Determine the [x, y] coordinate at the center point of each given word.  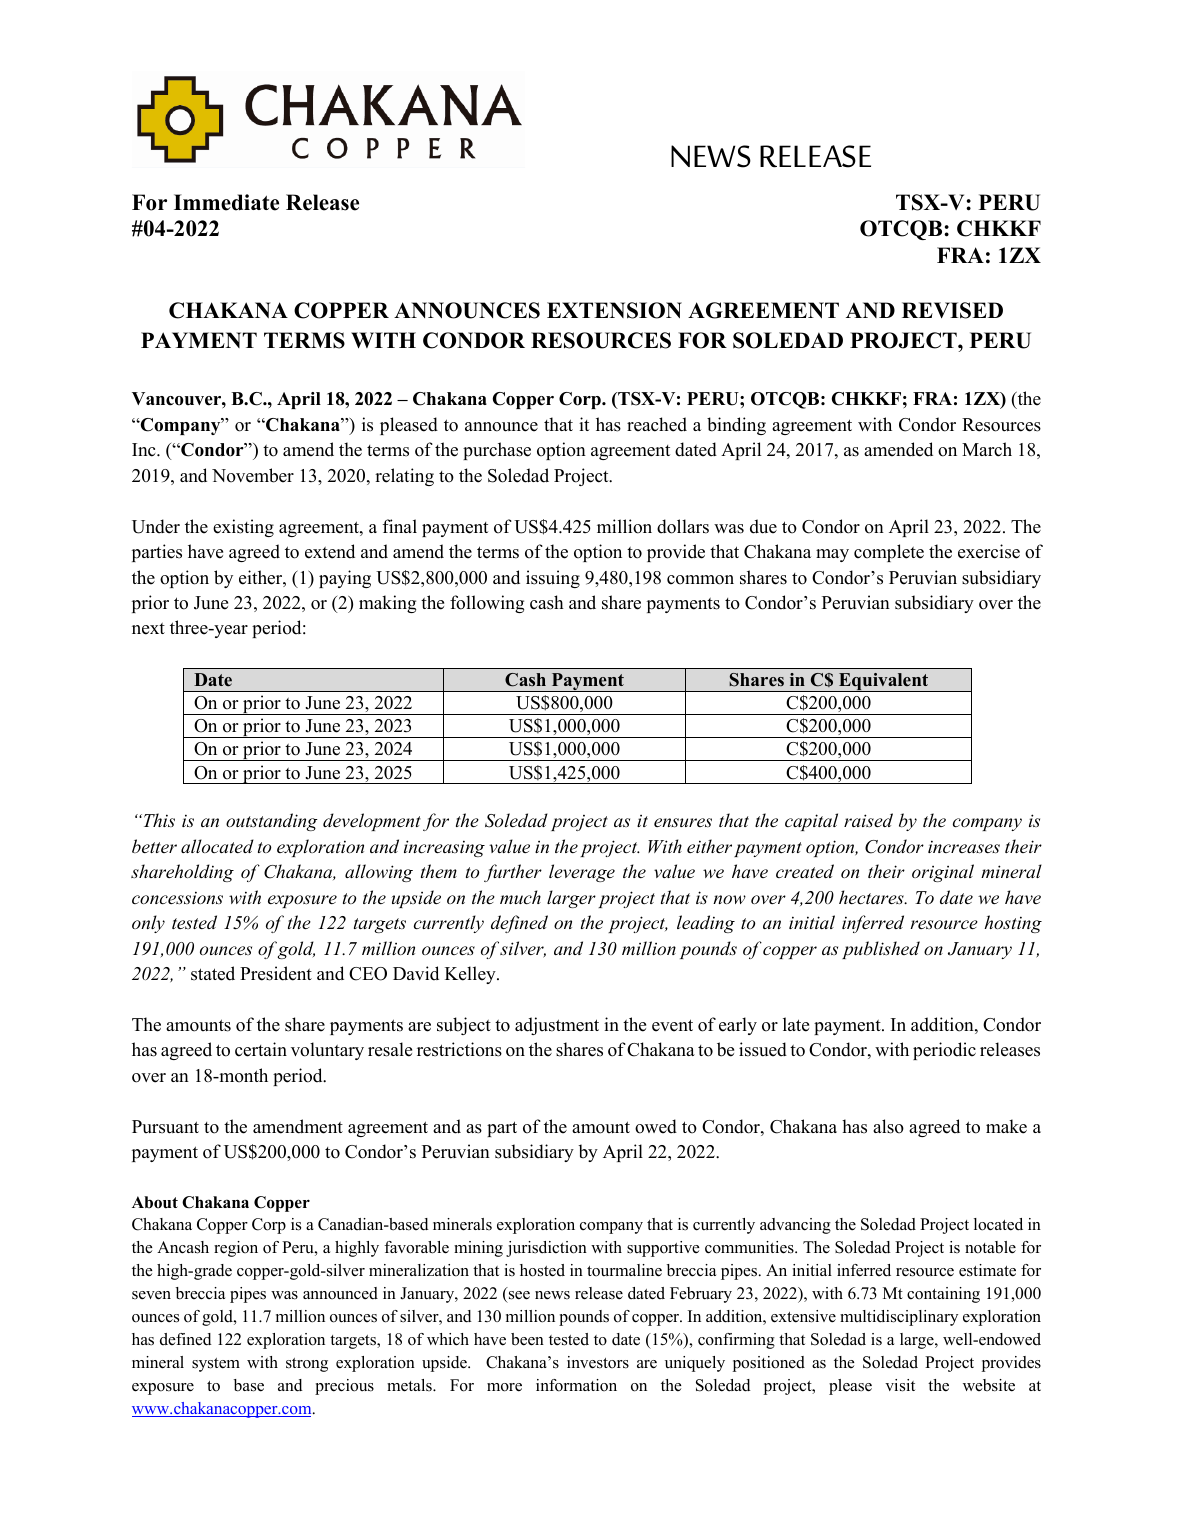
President [276, 973]
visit [900, 1385]
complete [889, 553]
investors [598, 1362]
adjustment [557, 1026]
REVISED [952, 310]
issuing [553, 579]
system [216, 1365]
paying [345, 579]
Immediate [226, 202]
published [881, 950]
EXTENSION [614, 310]
